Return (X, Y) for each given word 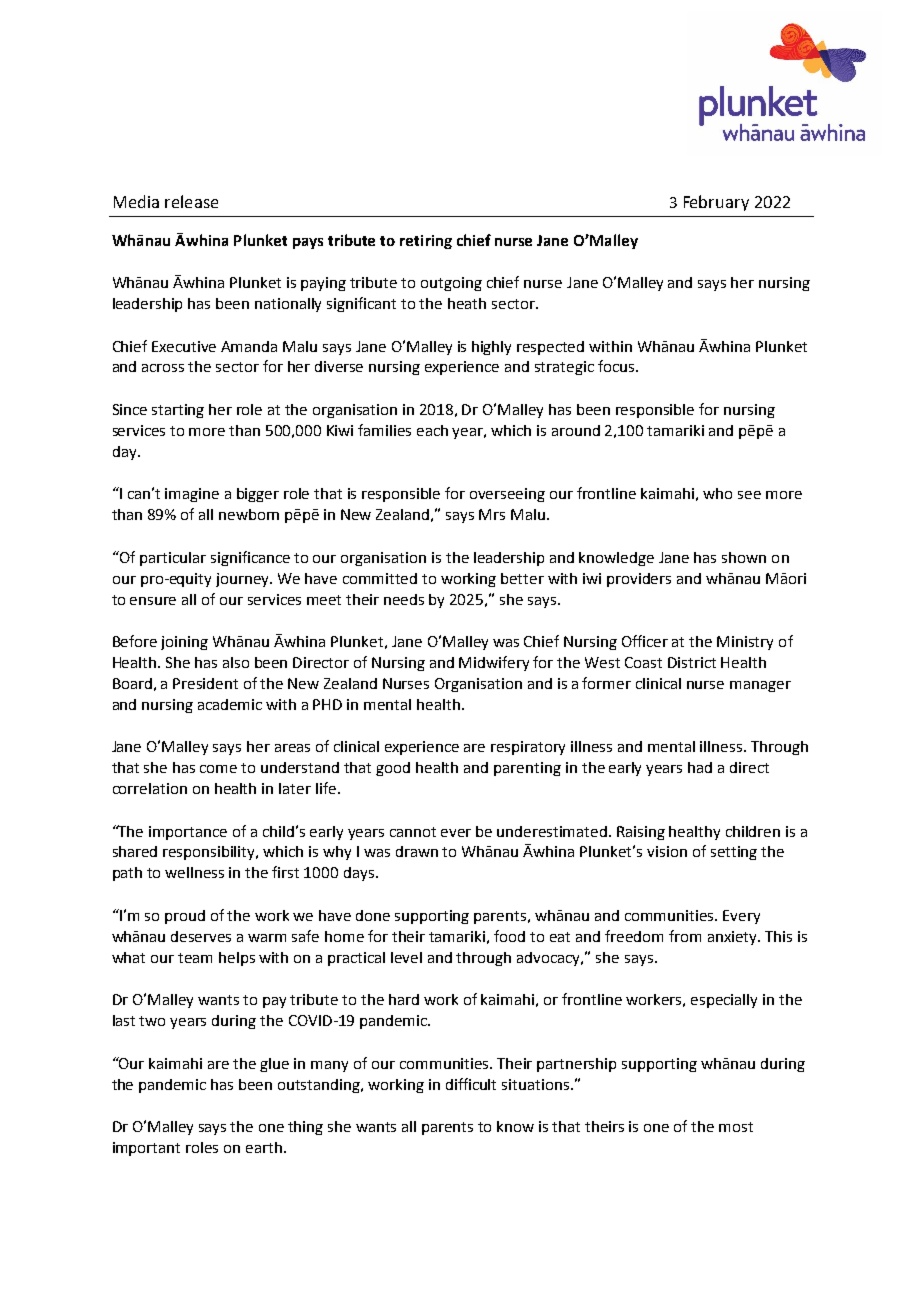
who (717, 493)
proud (185, 917)
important (146, 1149)
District (692, 662)
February (716, 203)
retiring (426, 242)
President (205, 683)
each (432, 430)
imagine (192, 495)
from (685, 936)
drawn (417, 851)
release (191, 201)
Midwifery (494, 663)
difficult (471, 1084)
